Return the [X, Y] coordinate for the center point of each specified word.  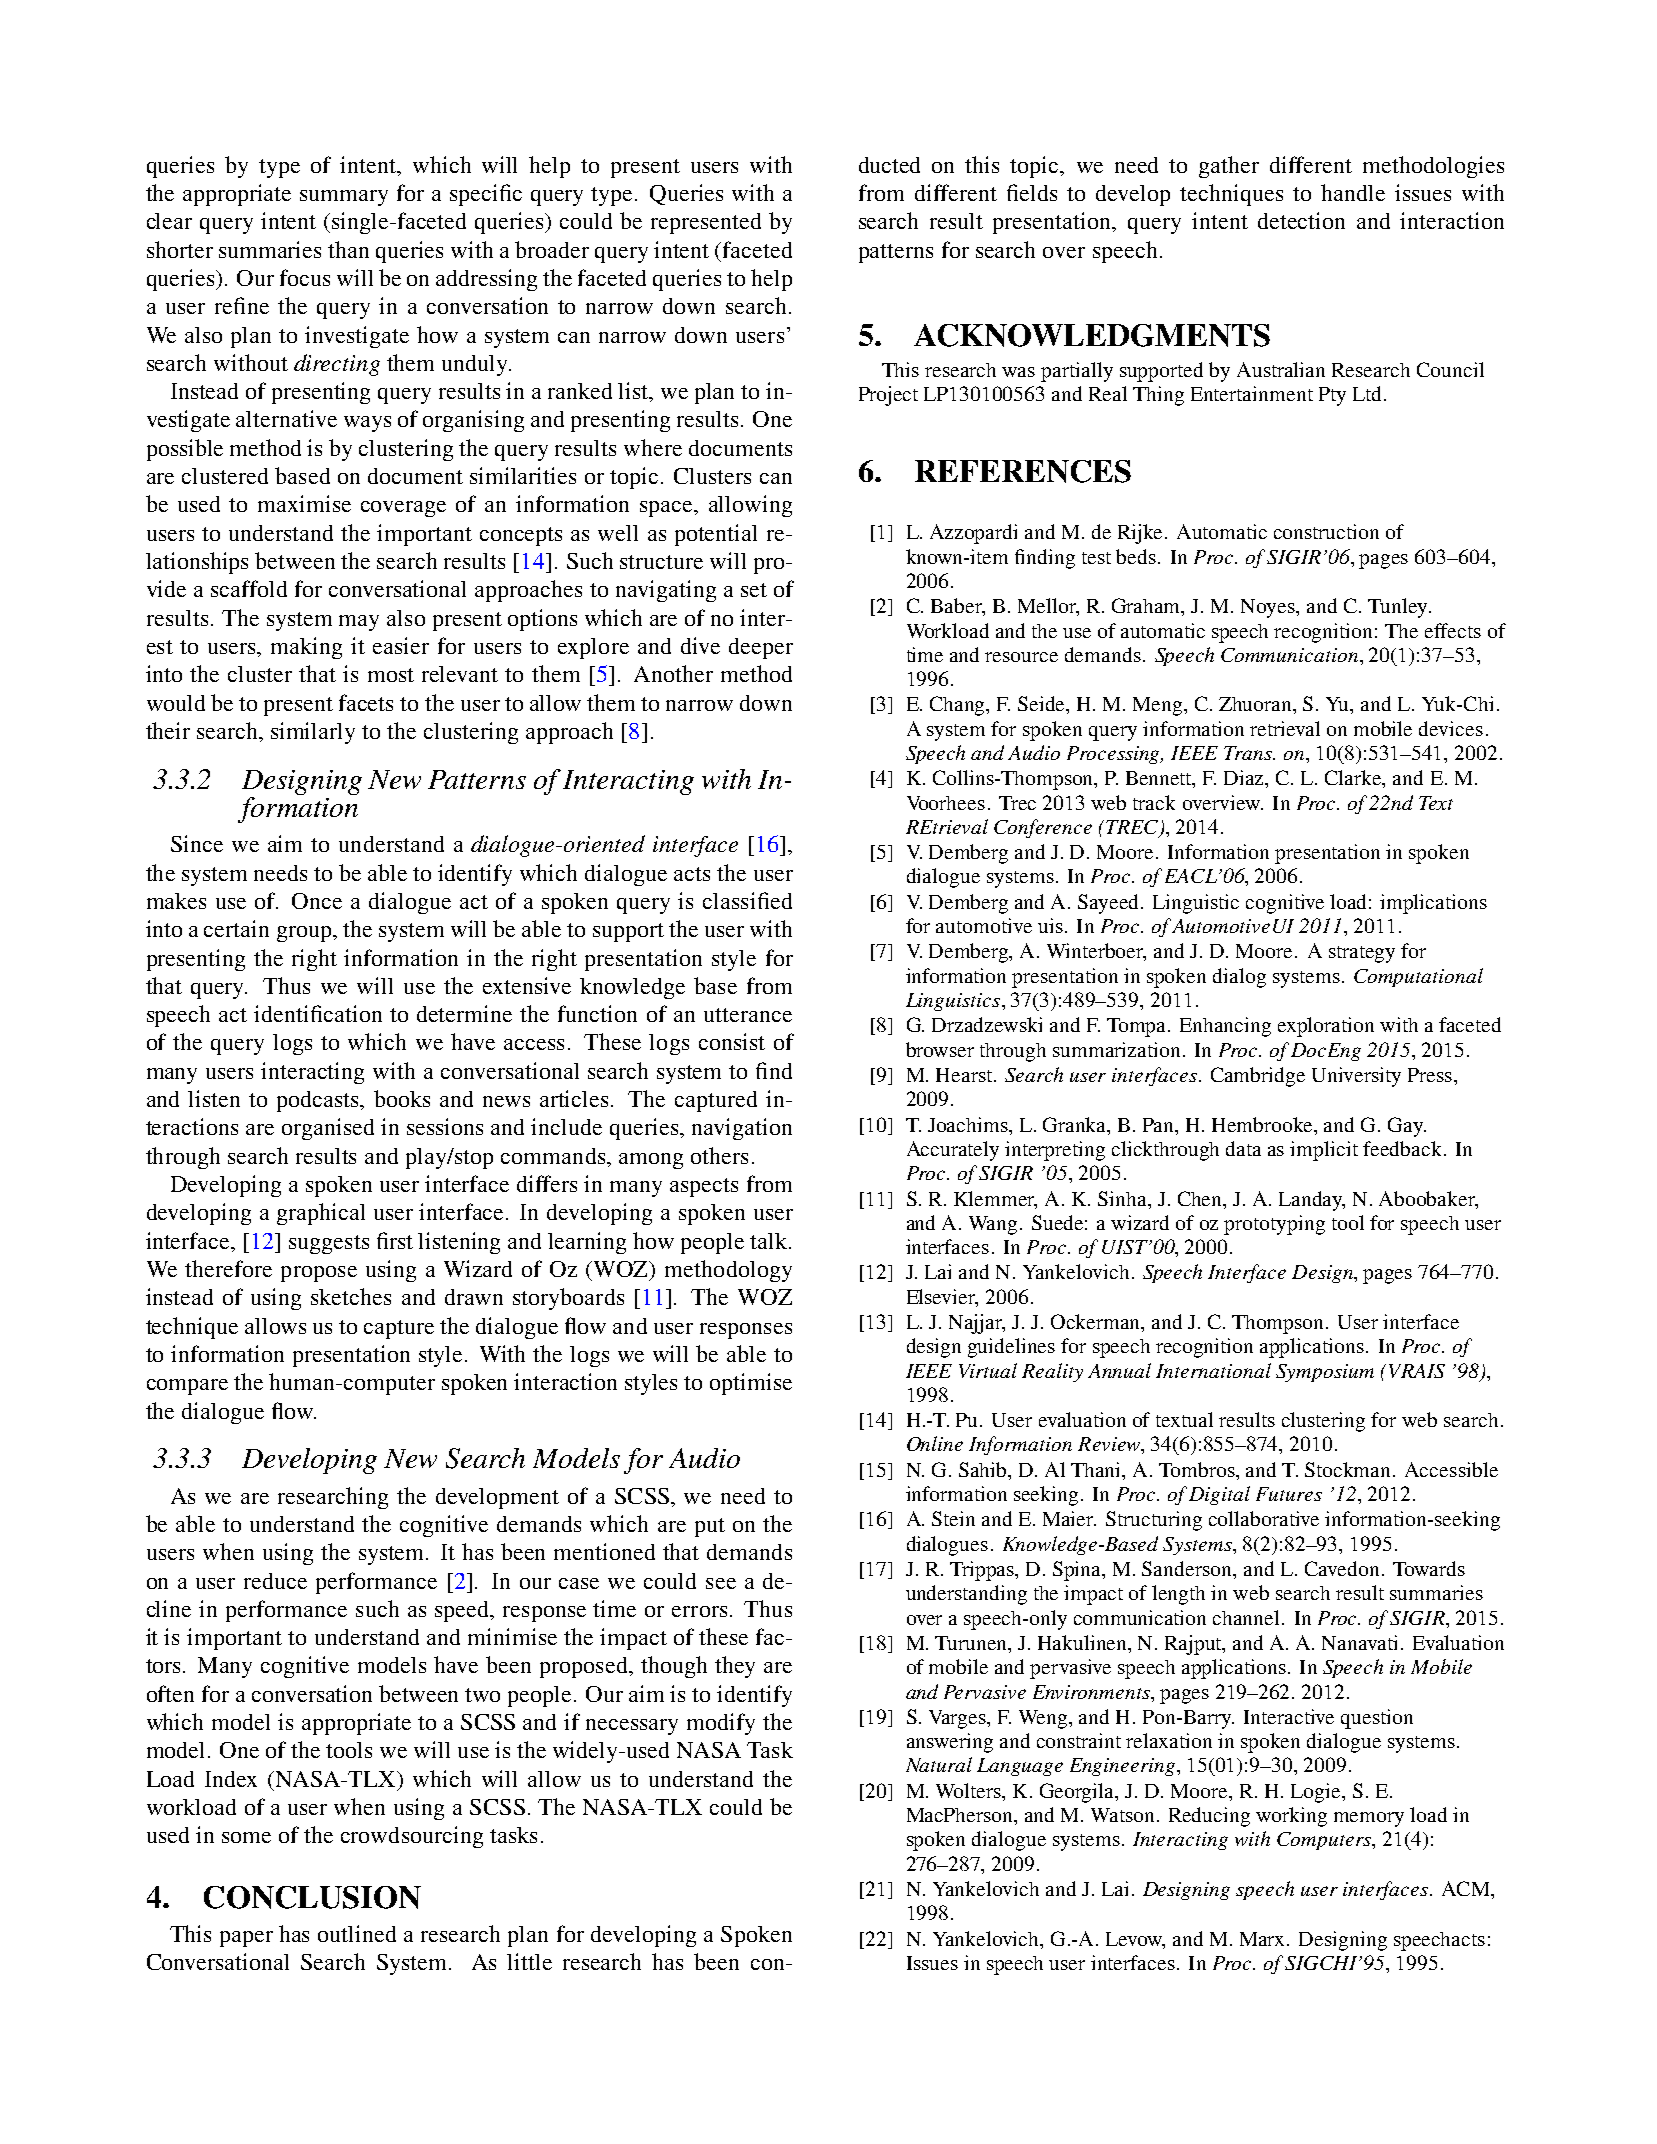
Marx [1264, 1939]
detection [1301, 220]
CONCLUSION [312, 1897]
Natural [939, 1764]
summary [344, 198]
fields [1032, 192]
